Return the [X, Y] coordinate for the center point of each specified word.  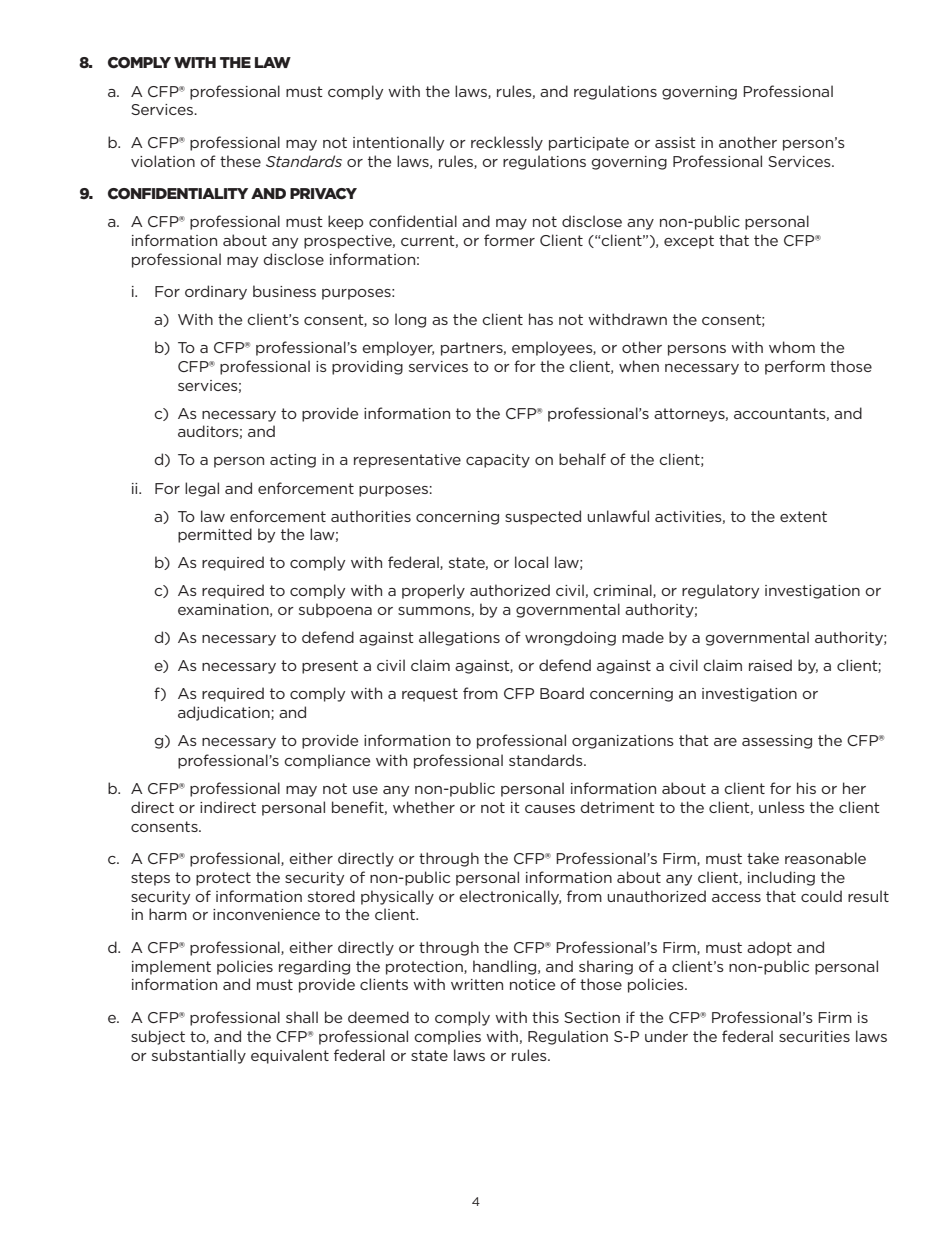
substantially [199, 1056]
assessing [777, 742]
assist [675, 142]
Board [562, 693]
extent [803, 516]
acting [293, 461]
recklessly [507, 143]
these [240, 161]
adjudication [225, 713]
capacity [498, 461]
